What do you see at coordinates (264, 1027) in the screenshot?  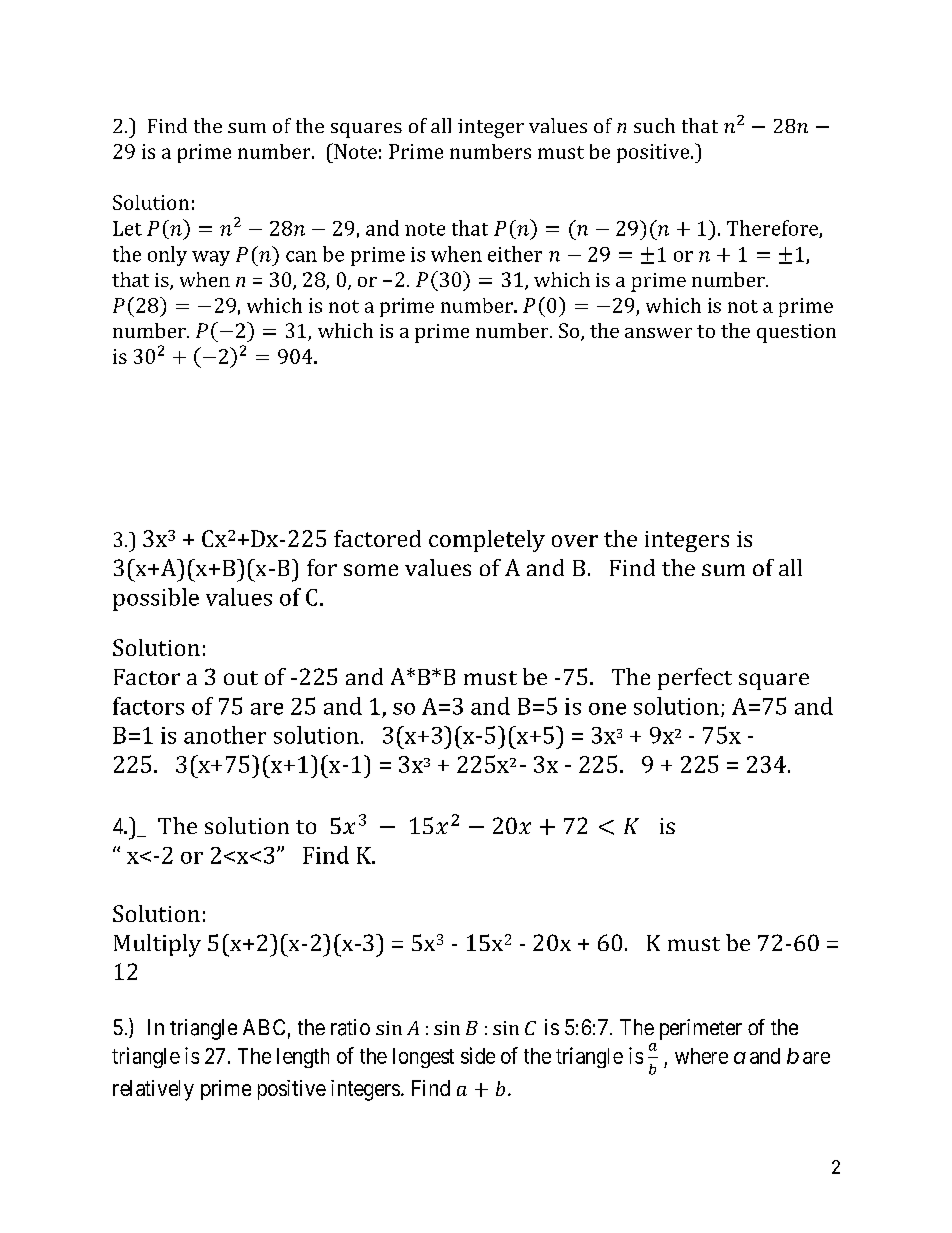 I see `ABC` at bounding box center [264, 1027].
